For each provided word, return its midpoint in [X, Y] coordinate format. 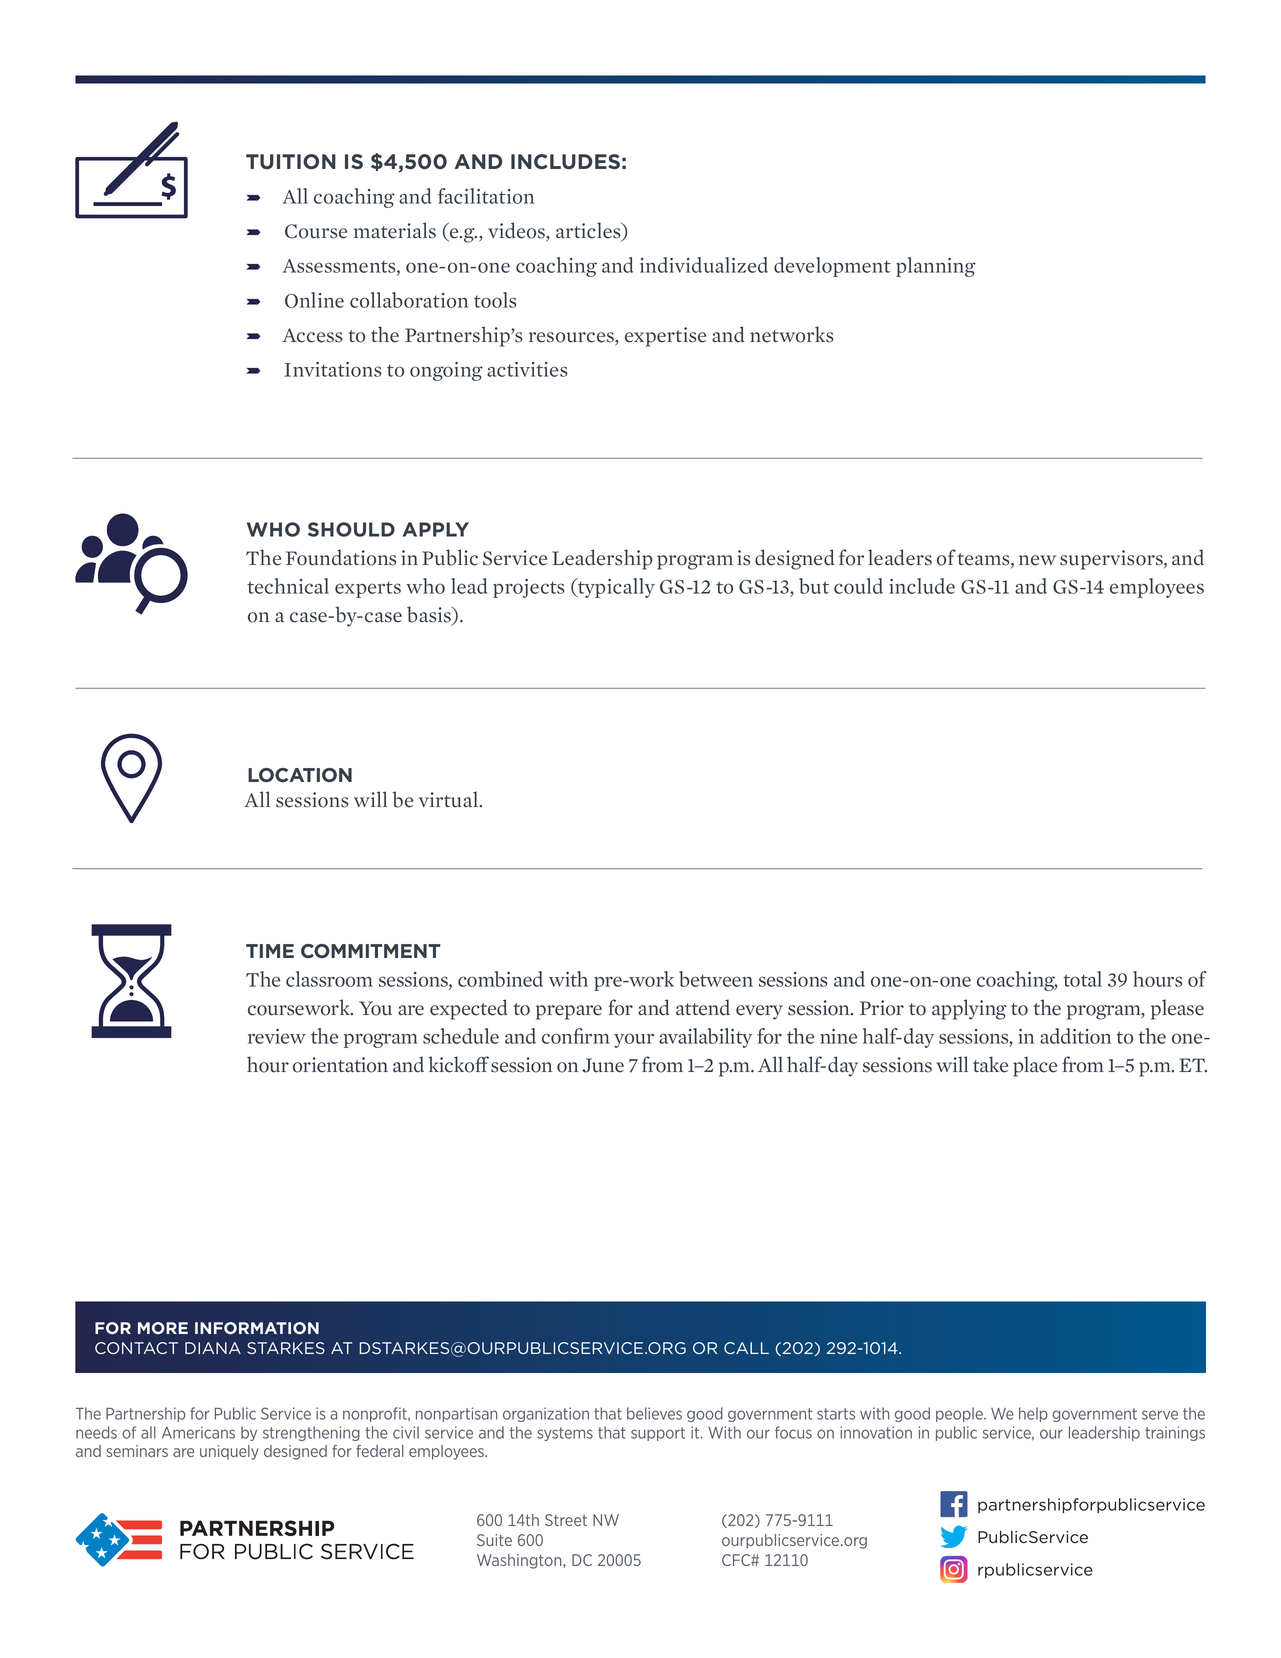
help [1033, 1414]
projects [529, 588]
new [1037, 560]
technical [288, 586]
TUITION [291, 162]
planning [936, 267]
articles [589, 231]
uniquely [229, 1452]
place [1035, 1066]
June [603, 1065]
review [277, 1036]
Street [566, 1520]
